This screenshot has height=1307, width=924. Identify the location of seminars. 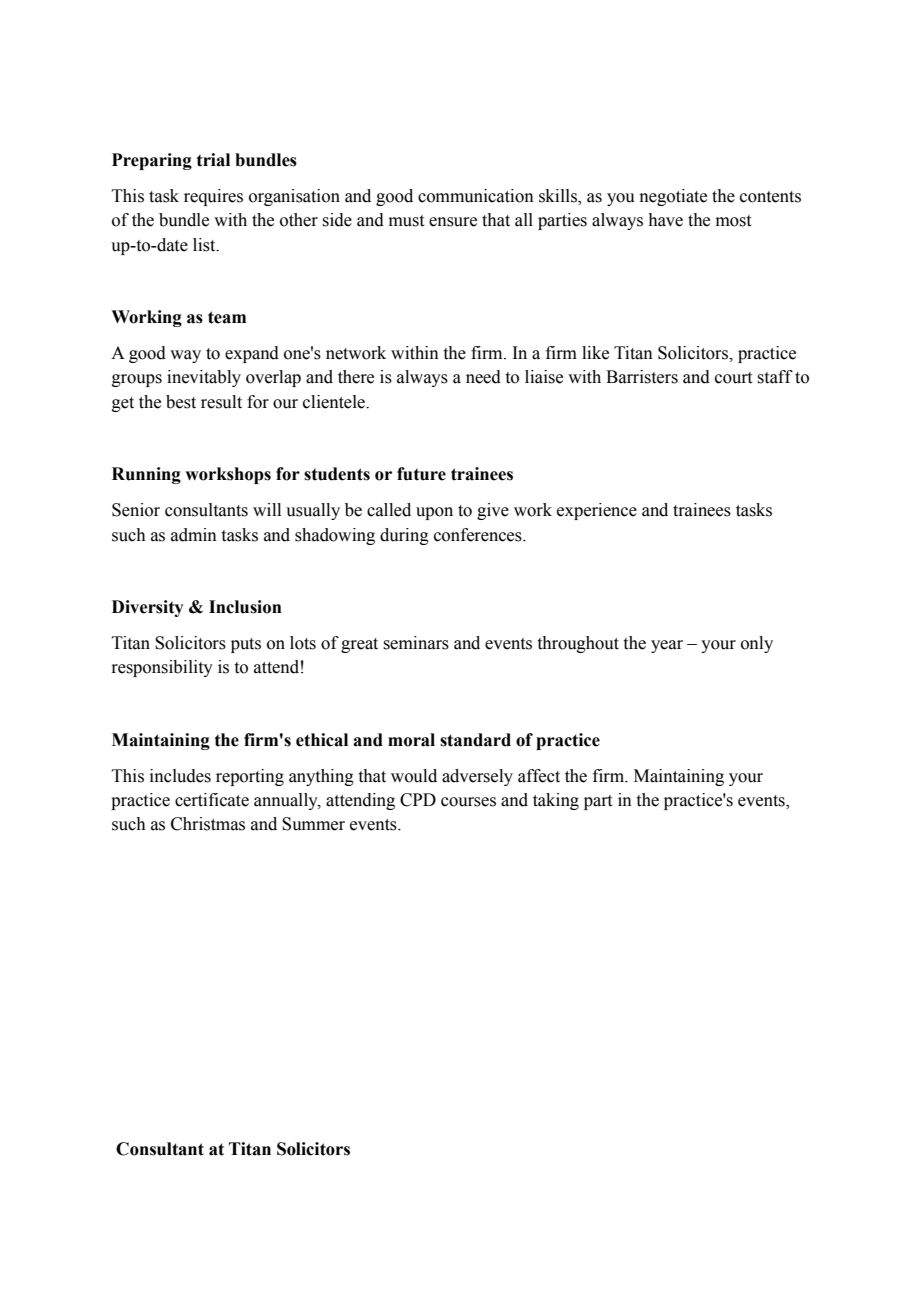
(416, 643).
